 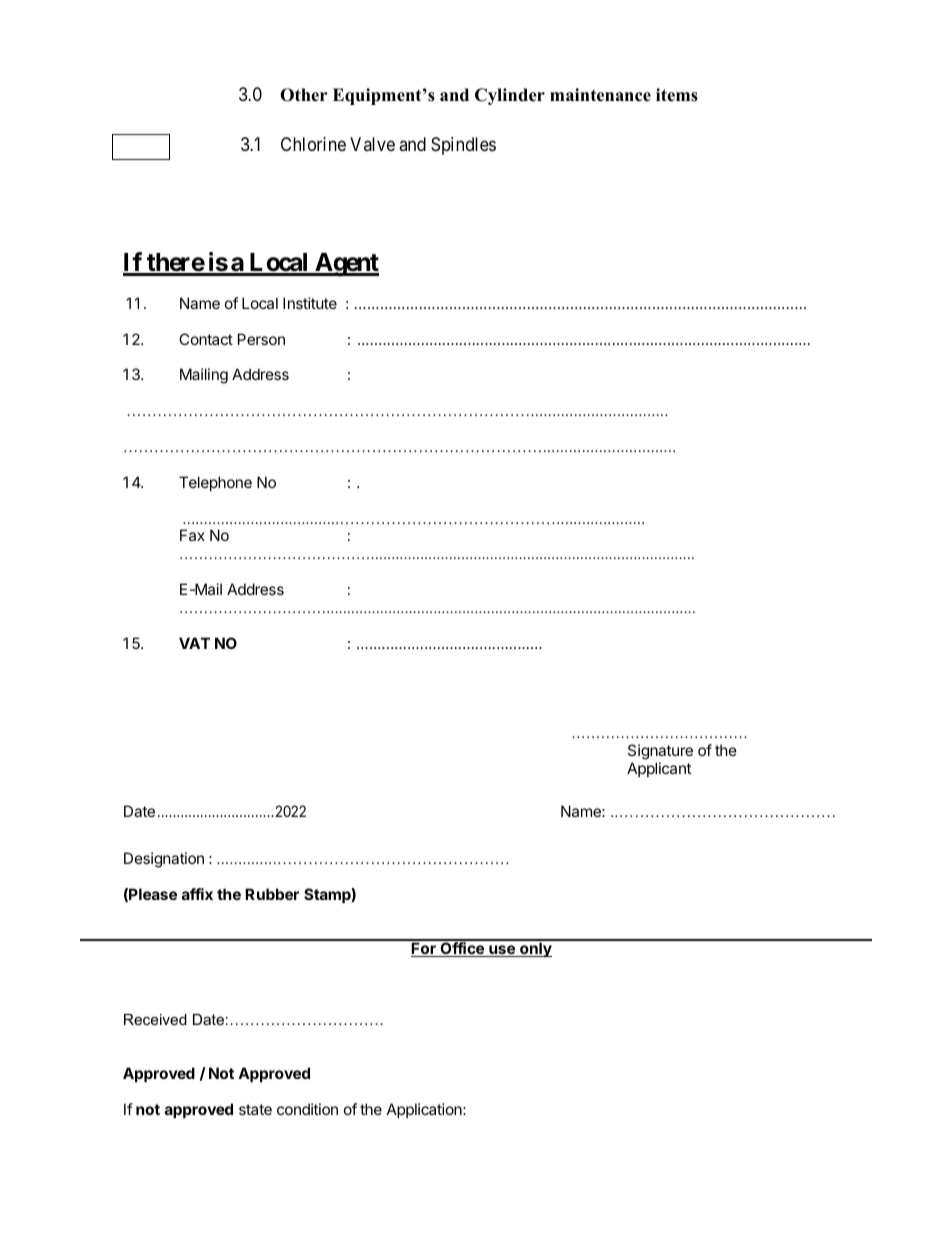 What do you see at coordinates (192, 535) in the screenshot?
I see `Fax` at bounding box center [192, 535].
